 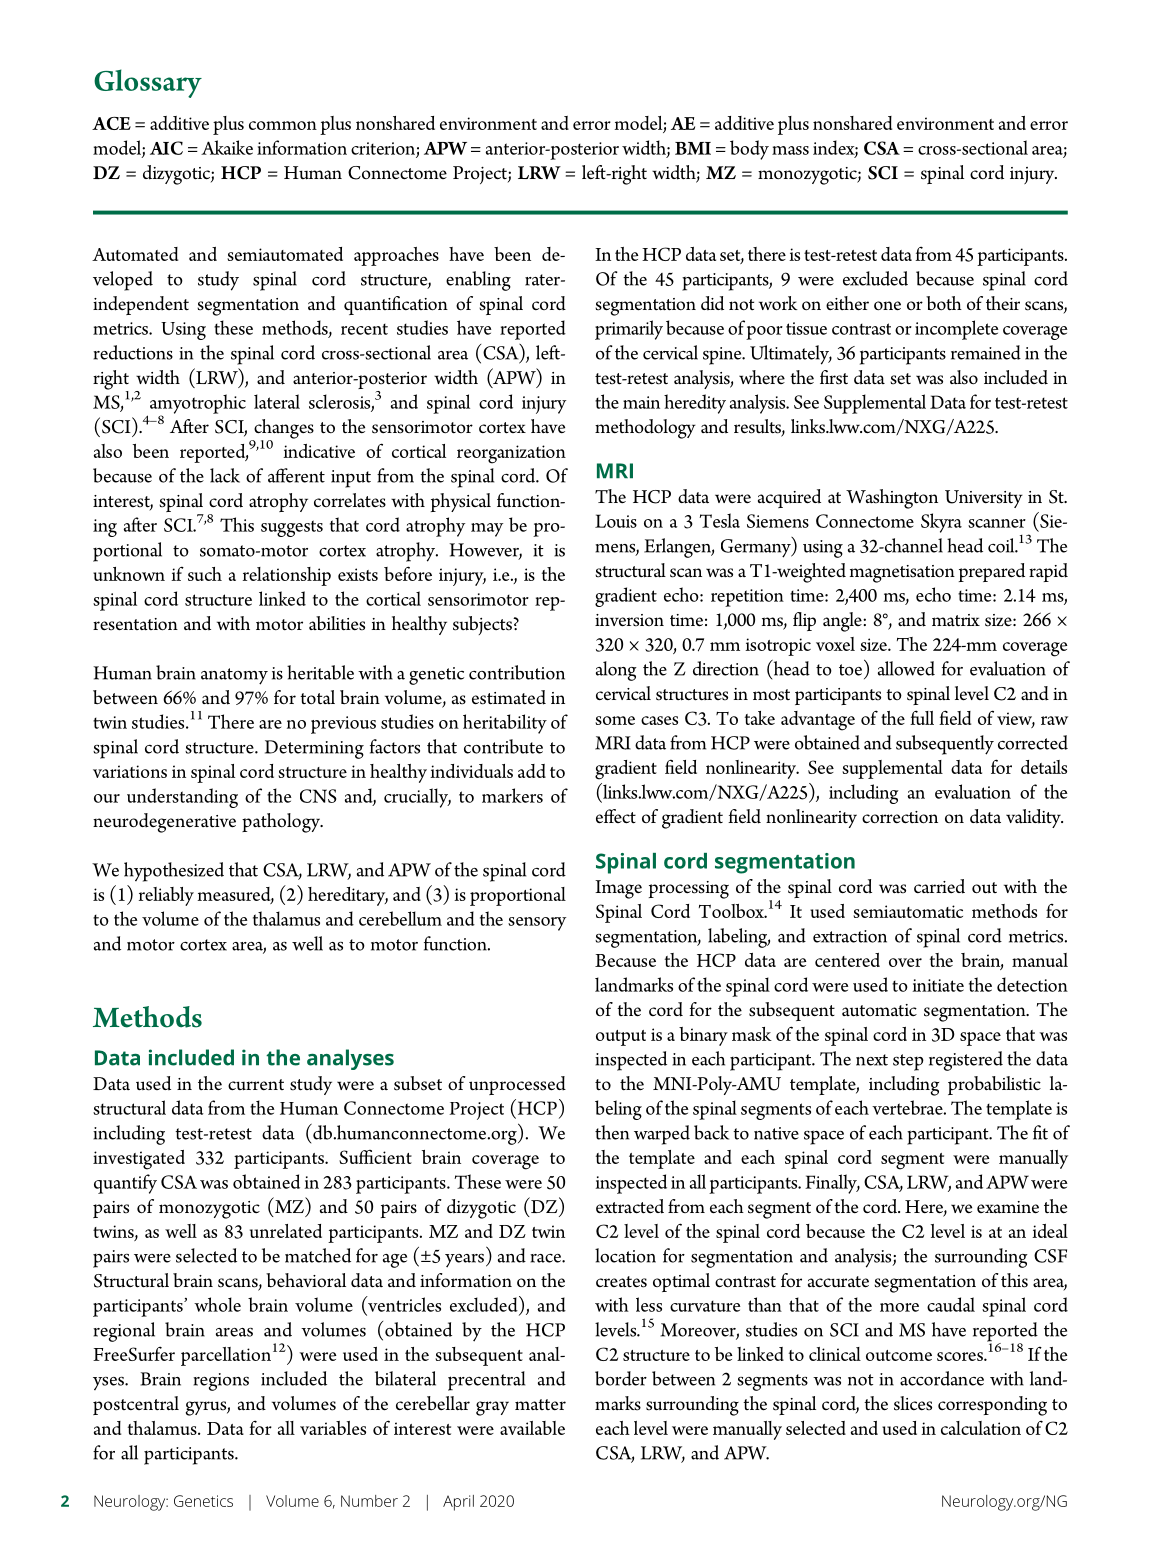 What do you see at coordinates (532, 1428) in the screenshot?
I see `available` at bounding box center [532, 1428].
